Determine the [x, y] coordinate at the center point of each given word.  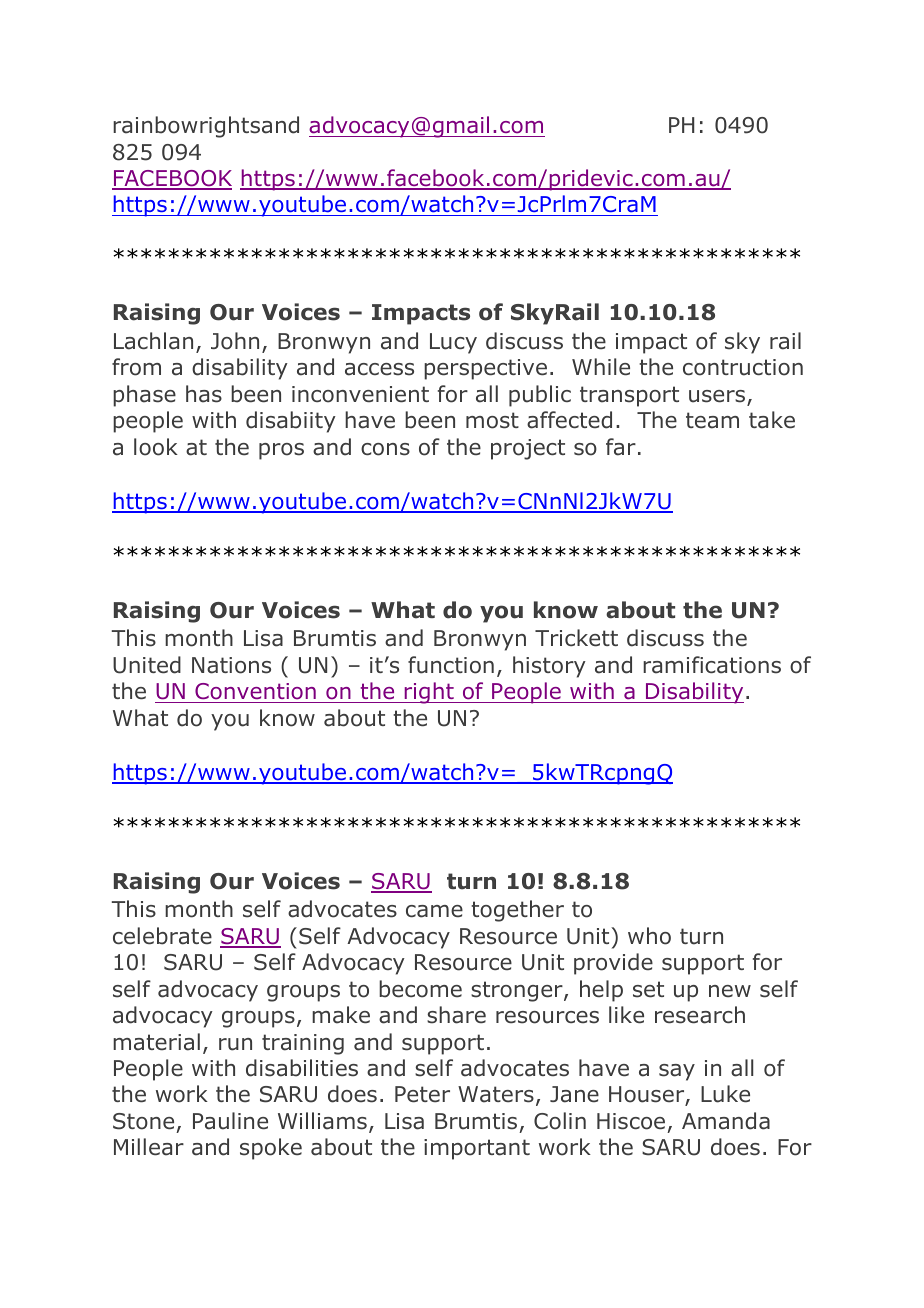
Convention [255, 693]
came [434, 911]
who [649, 936]
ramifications [712, 665]
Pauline [230, 1121]
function [451, 665]
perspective [485, 369]
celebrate [162, 936]
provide [613, 964]
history [549, 667]
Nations [231, 665]
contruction [743, 367]
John [235, 341]
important [477, 1149]
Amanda [726, 1121]
